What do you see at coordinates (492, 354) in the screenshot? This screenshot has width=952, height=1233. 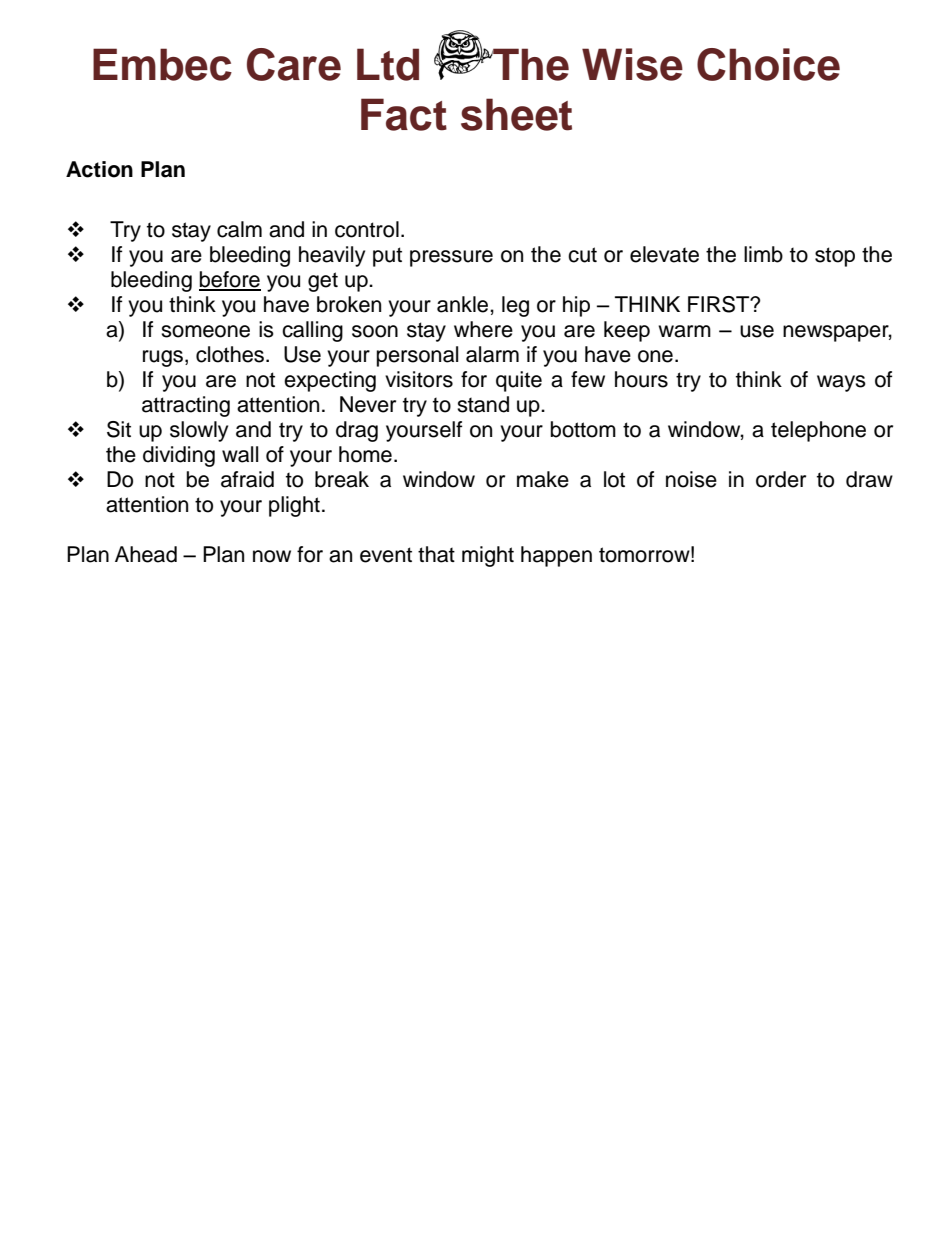 I see `alarm` at bounding box center [492, 354].
